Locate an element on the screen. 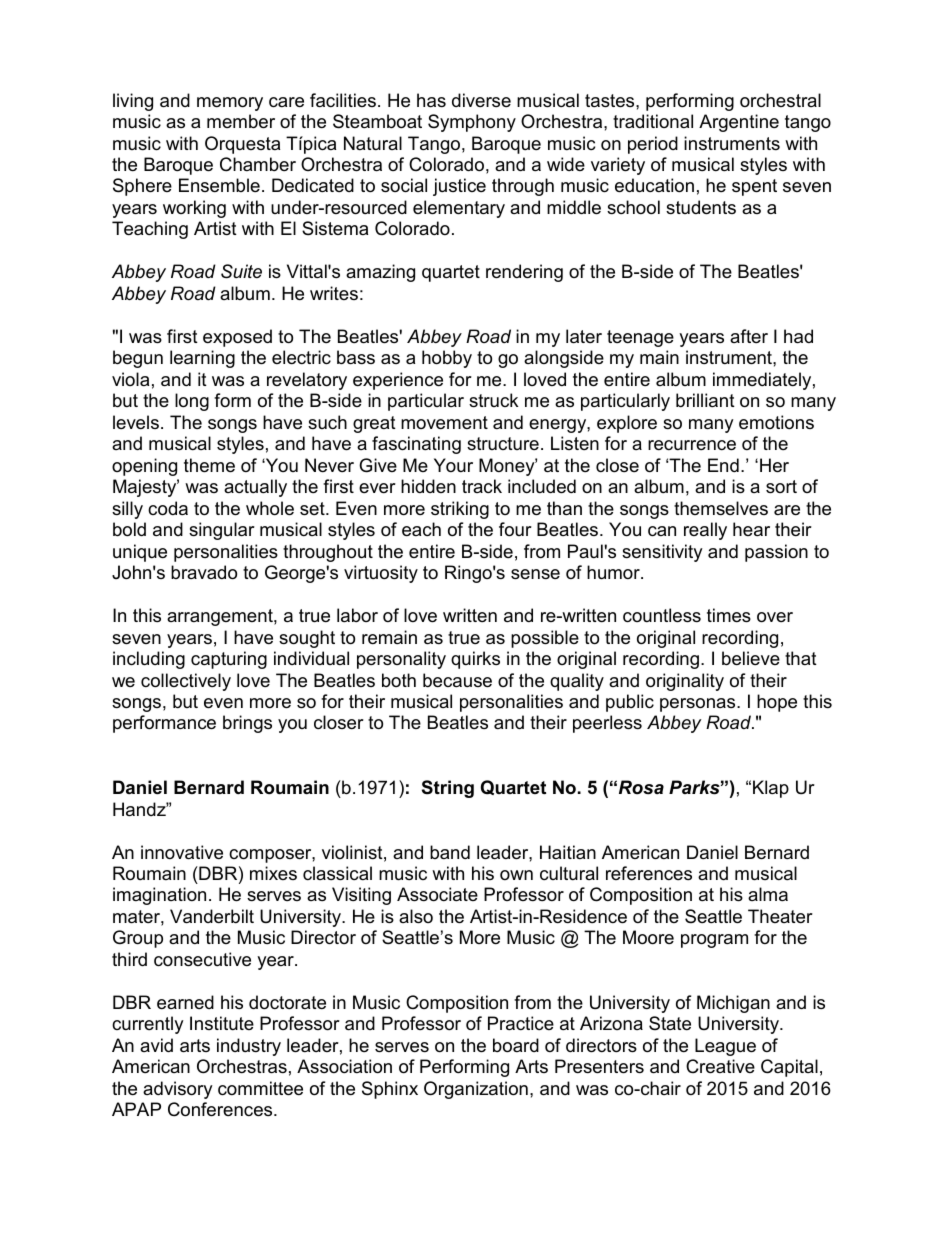 Image resolution: width=952 pixels, height=1233 pixels. personas is located at coordinates (699, 705).
